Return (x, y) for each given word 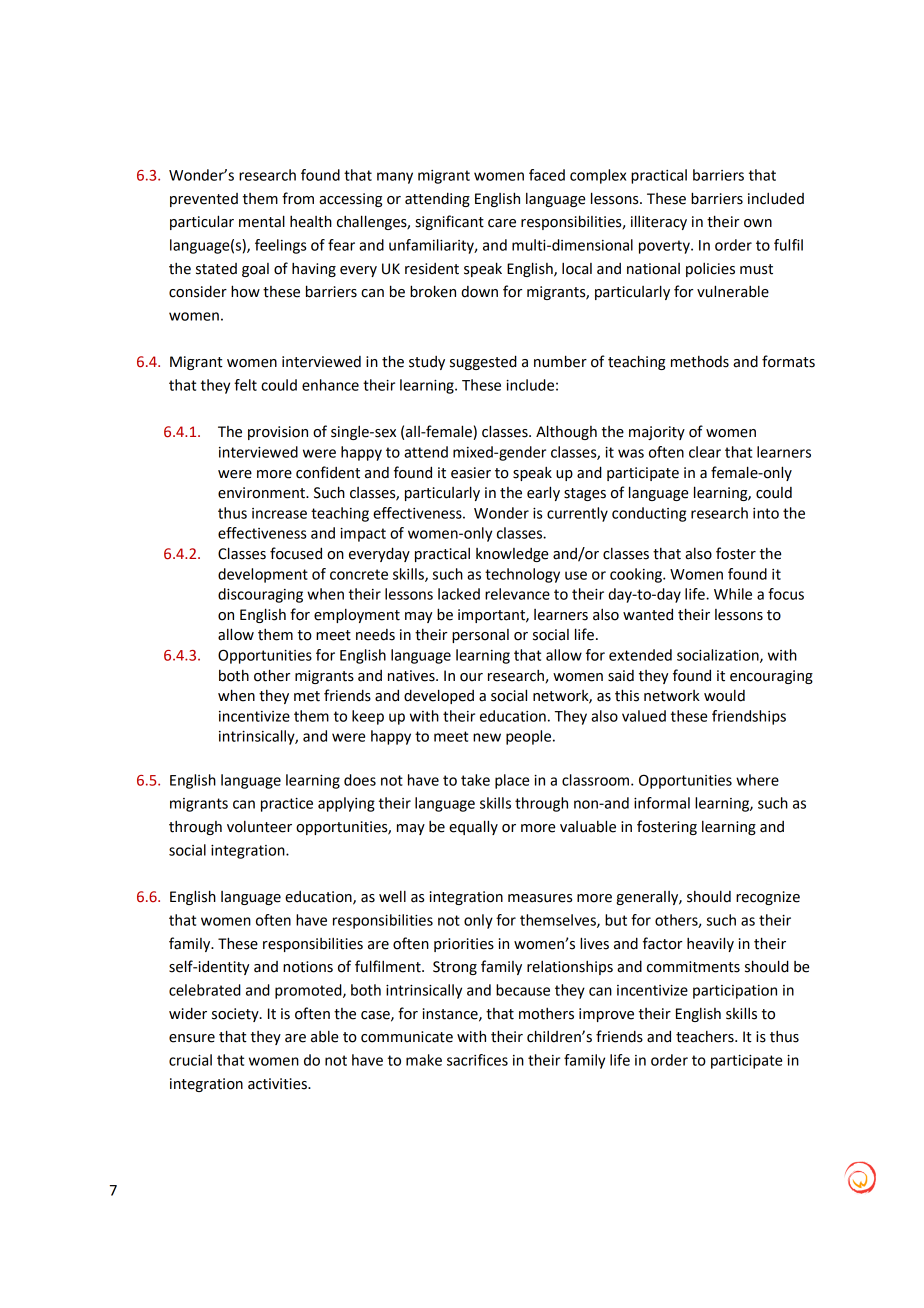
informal (662, 803)
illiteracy (659, 222)
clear (705, 452)
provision (278, 433)
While (733, 594)
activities (278, 1084)
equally (473, 827)
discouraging (260, 595)
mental (262, 221)
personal (480, 636)
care (502, 223)
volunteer (259, 827)
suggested (483, 362)
